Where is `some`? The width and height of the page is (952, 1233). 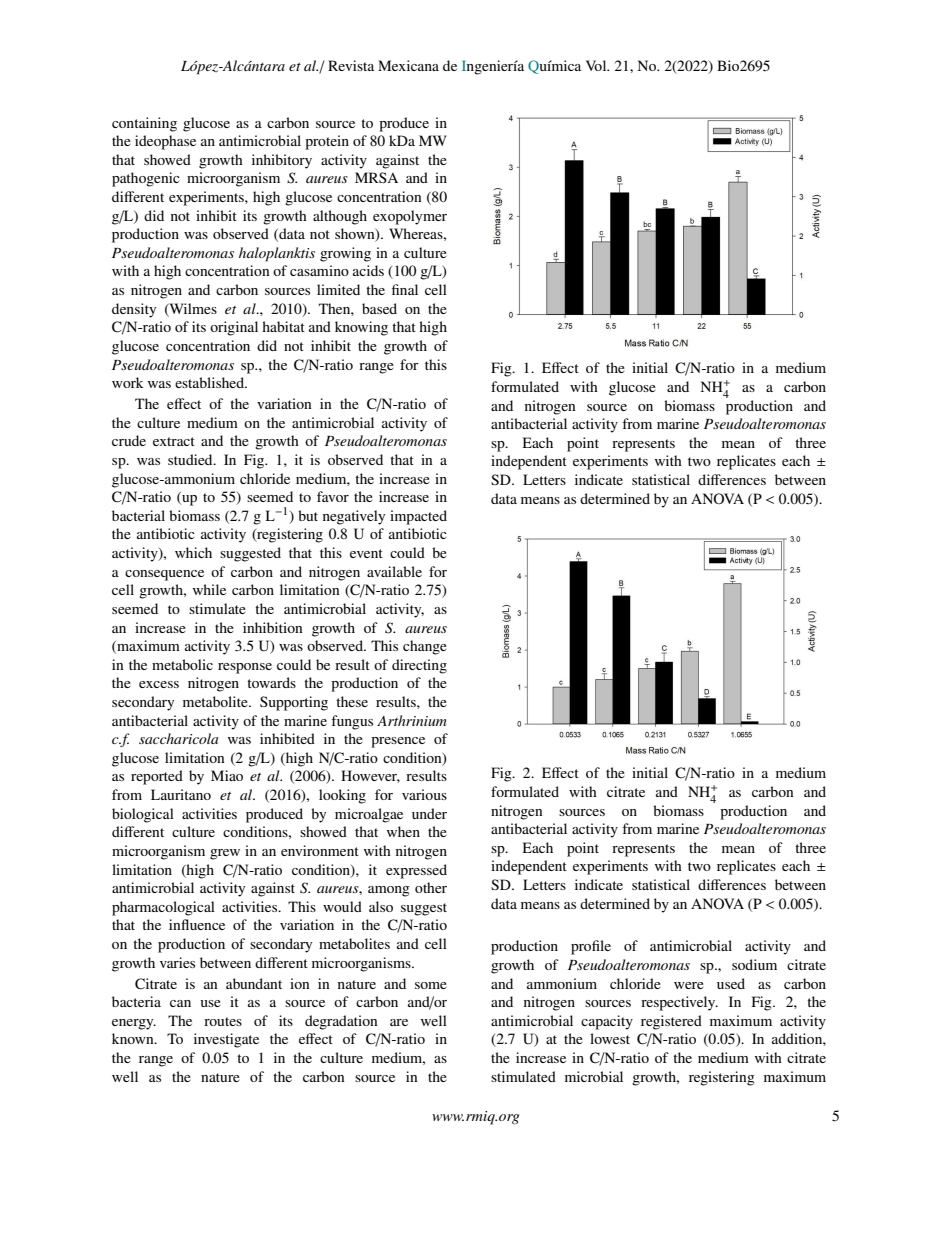
some is located at coordinates (431, 985).
